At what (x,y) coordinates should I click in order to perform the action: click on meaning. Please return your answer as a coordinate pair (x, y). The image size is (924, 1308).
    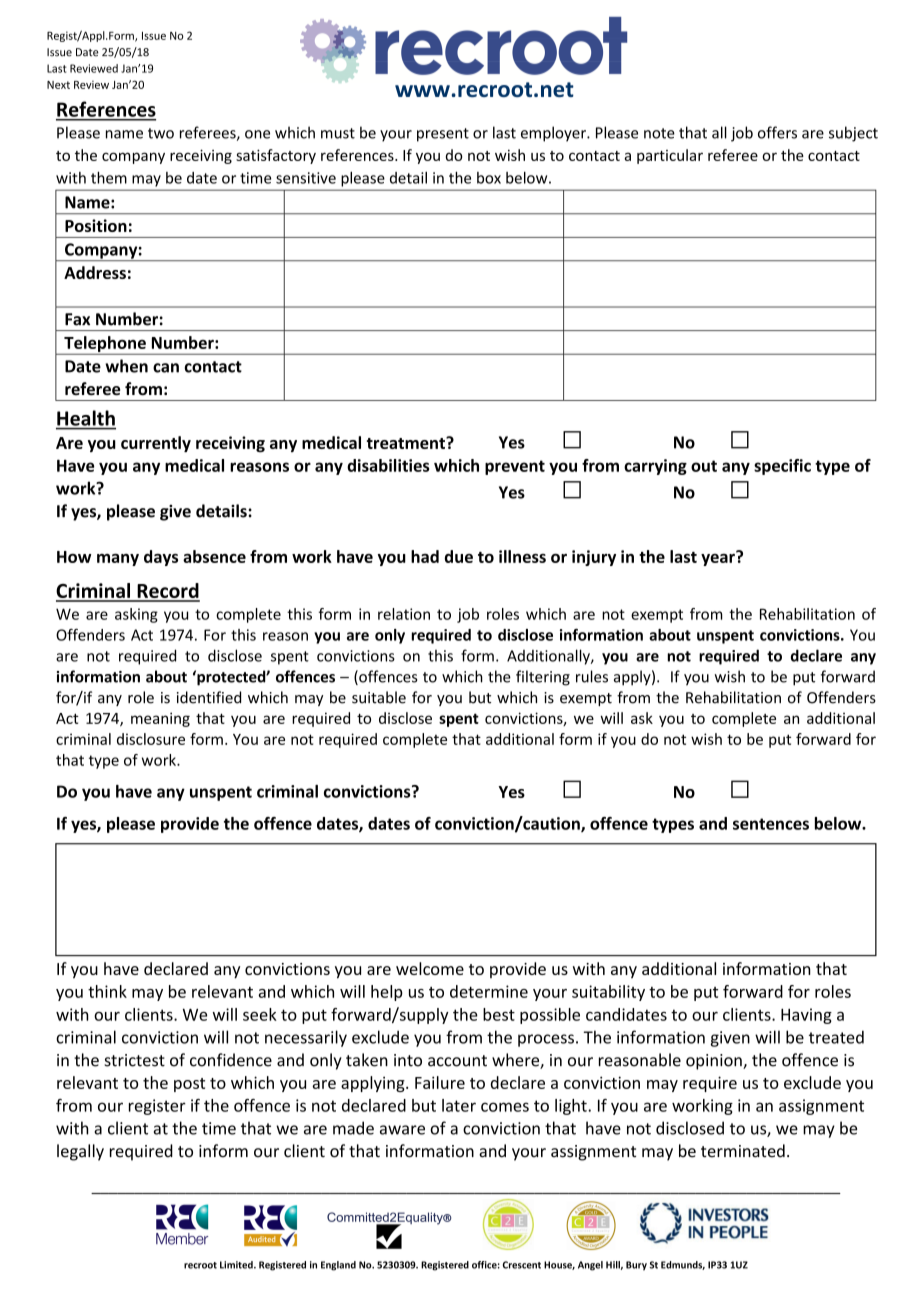
    Looking at the image, I should click on (160, 719).
